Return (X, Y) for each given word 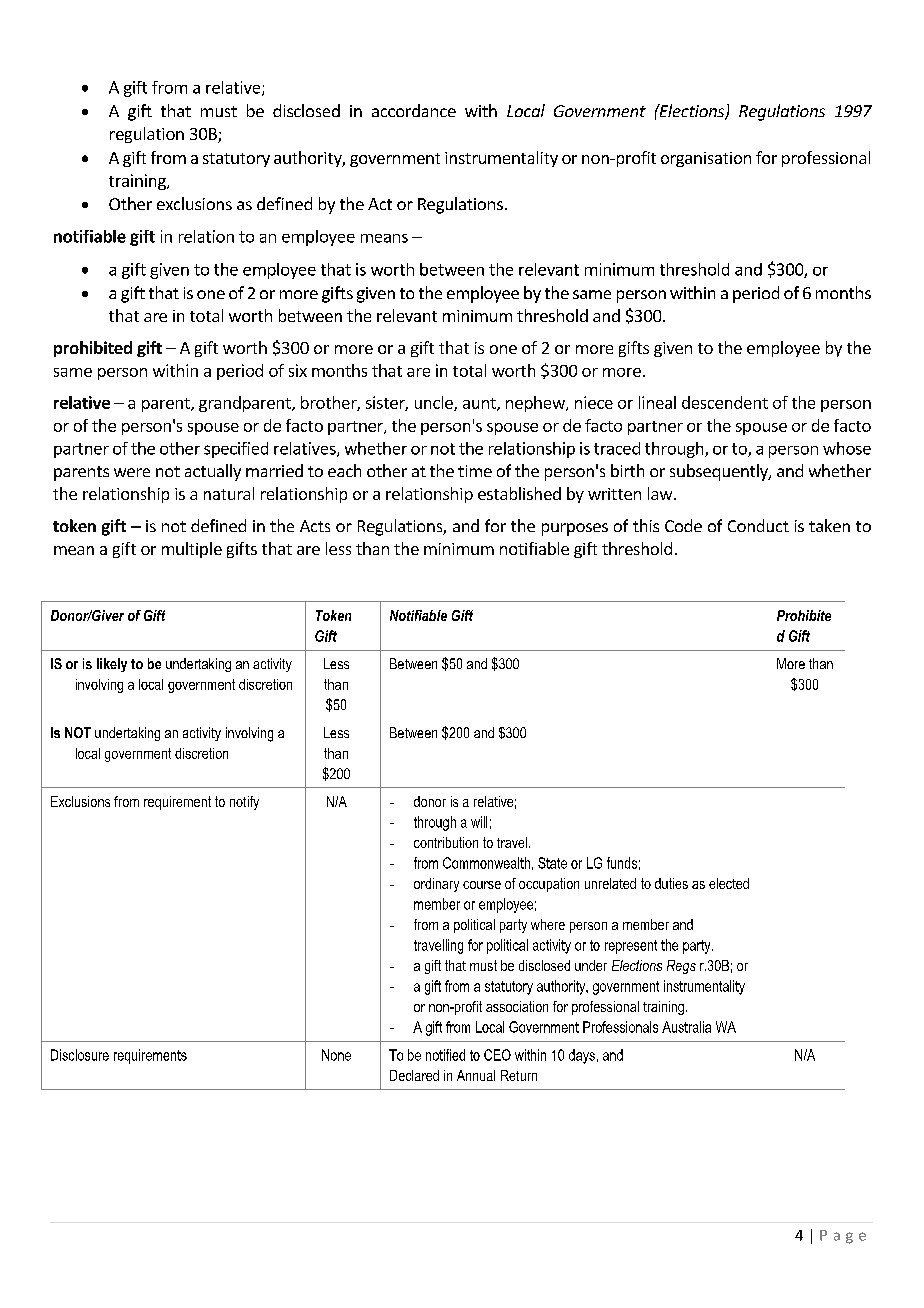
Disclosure (80, 1055)
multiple (192, 550)
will (479, 822)
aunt (480, 404)
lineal (657, 402)
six (298, 370)
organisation (706, 159)
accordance (414, 110)
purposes (575, 529)
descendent (725, 402)
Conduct (758, 525)
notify (244, 803)
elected (729, 883)
